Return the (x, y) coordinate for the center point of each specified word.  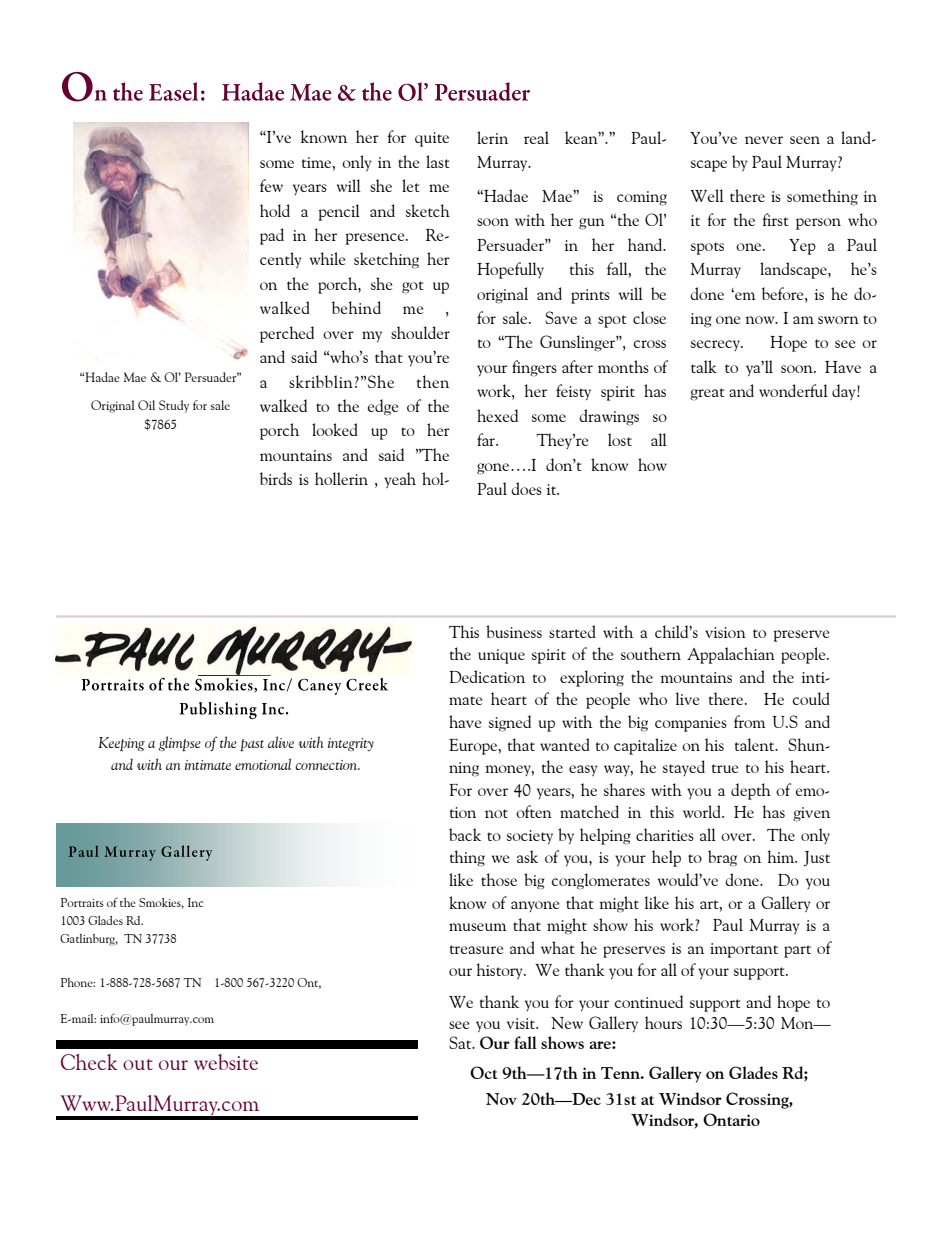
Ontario (731, 1119)
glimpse (179, 743)
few (271, 185)
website (226, 1062)
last (438, 161)
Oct (483, 1072)
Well (707, 195)
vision (725, 632)
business (514, 631)
